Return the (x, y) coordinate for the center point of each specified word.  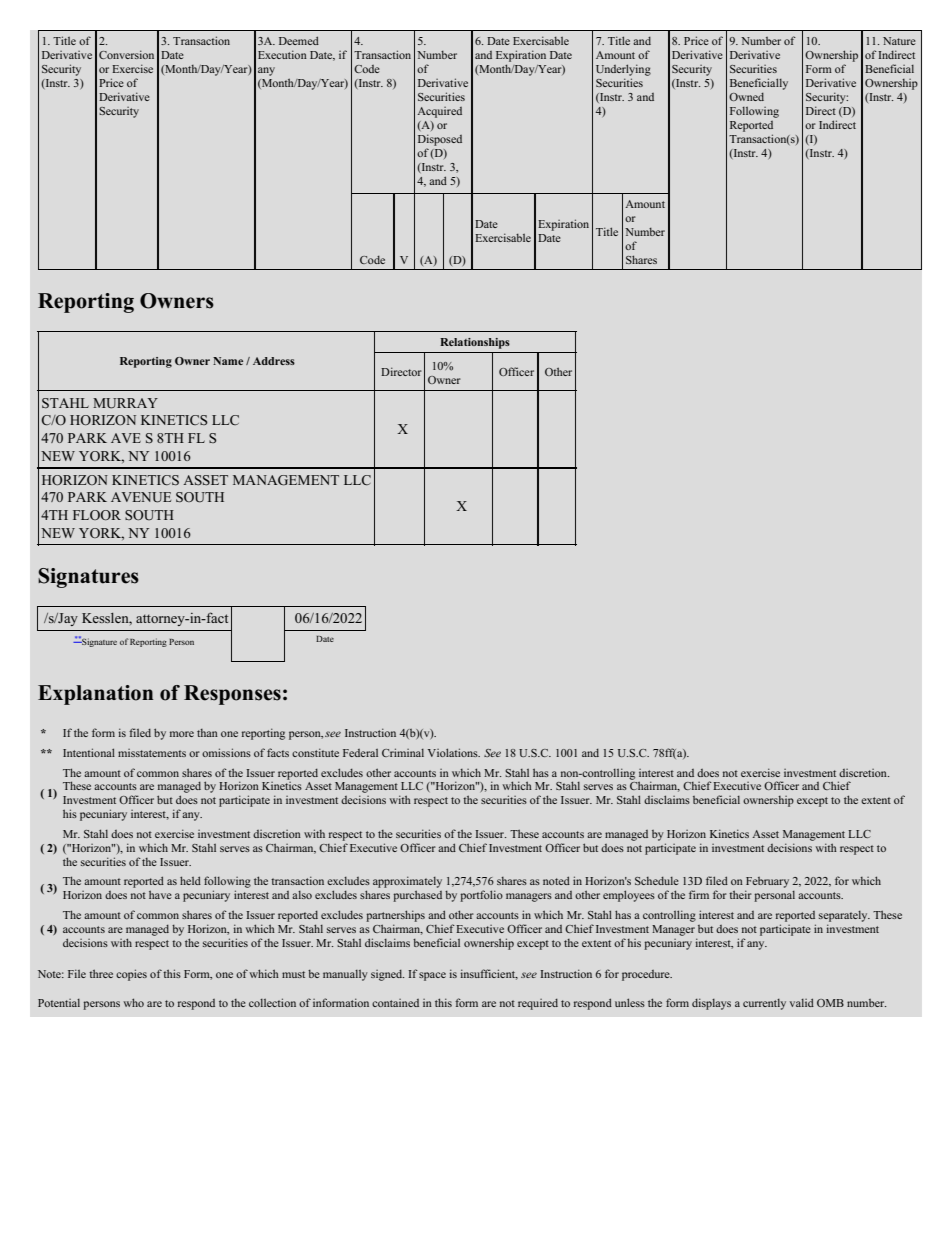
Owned (746, 97)
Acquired (439, 112)
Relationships (475, 343)
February (767, 882)
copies (131, 975)
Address (274, 361)
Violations (454, 752)
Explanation (95, 695)
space (432, 976)
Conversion (126, 54)
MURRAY (125, 403)
